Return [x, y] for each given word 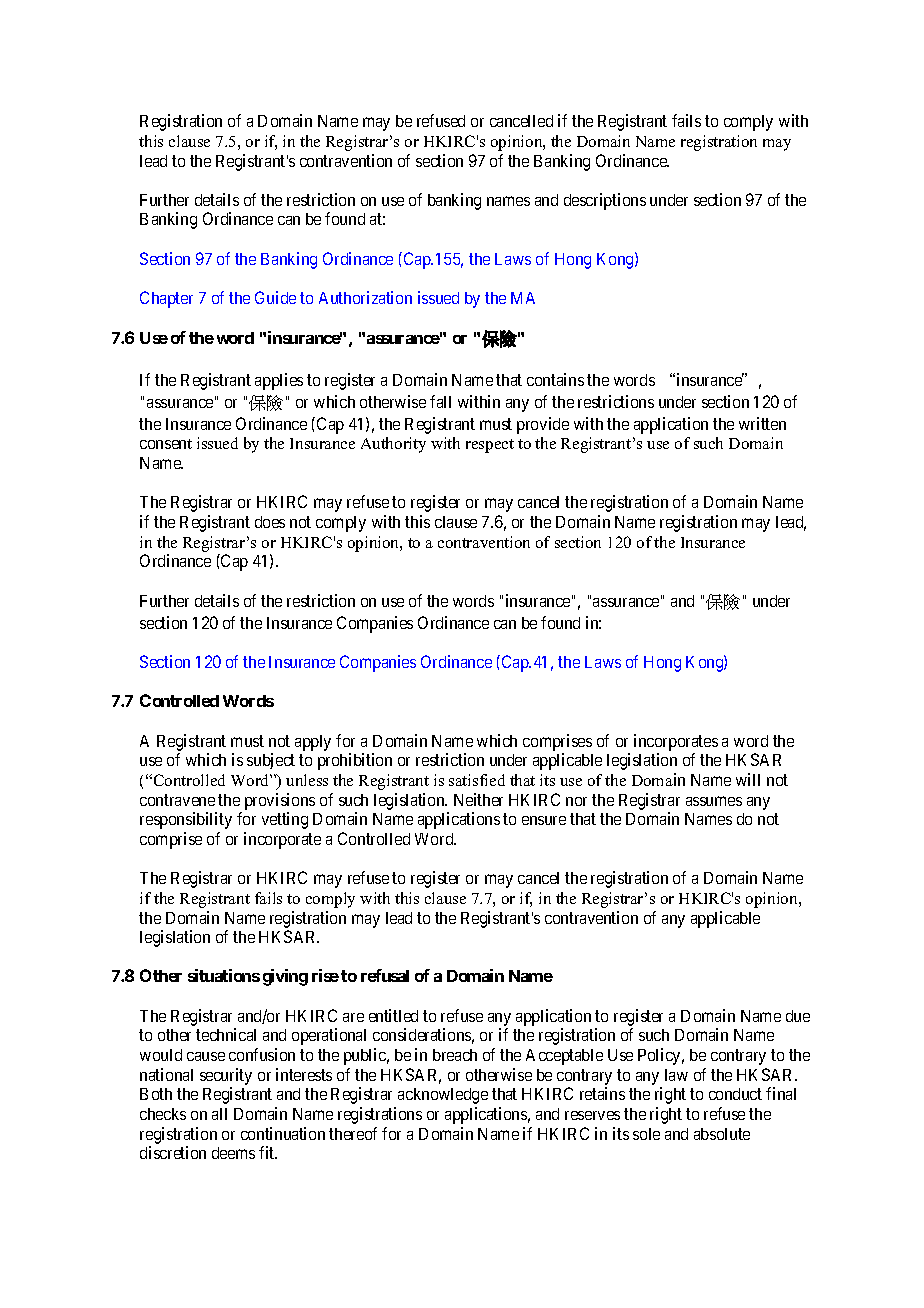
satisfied [477, 780]
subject [271, 761]
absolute [722, 1134]
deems [233, 1153]
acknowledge [443, 1096]
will [748, 779]
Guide [275, 297]
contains [555, 379]
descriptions [605, 201]
